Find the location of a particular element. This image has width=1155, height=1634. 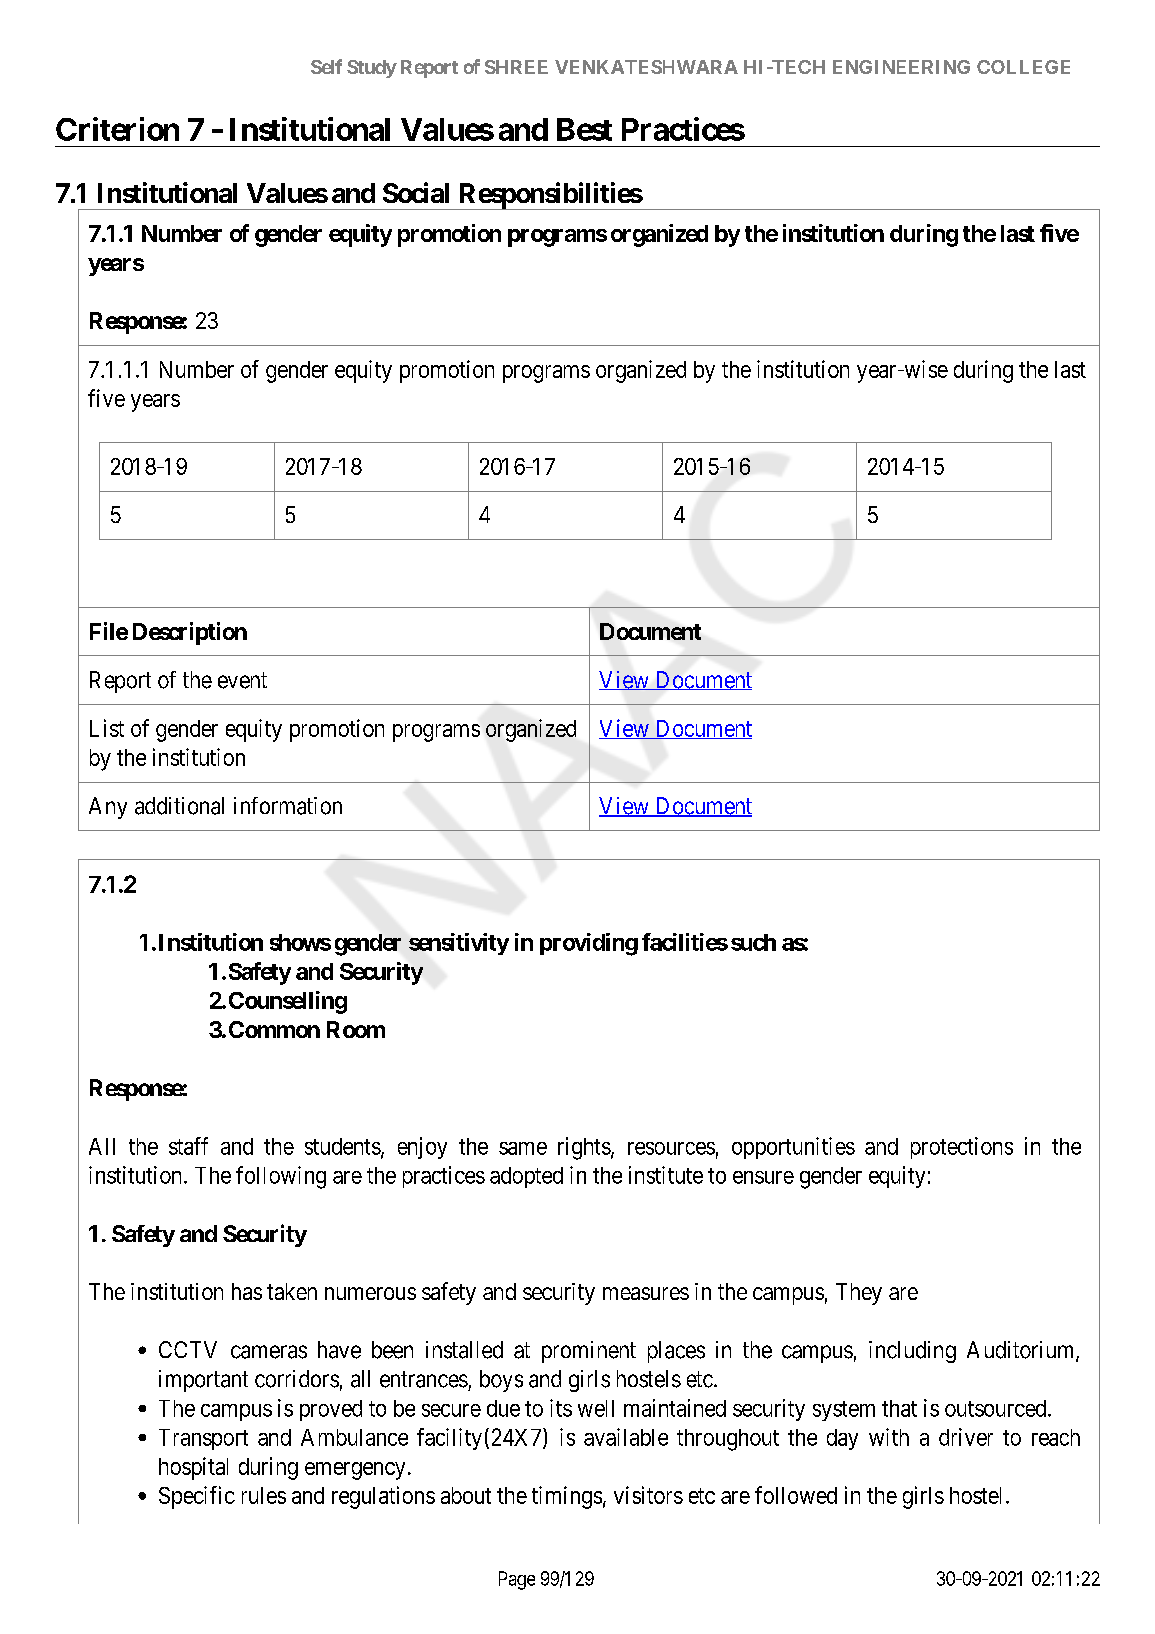

sensitivity is located at coordinates (459, 944).
